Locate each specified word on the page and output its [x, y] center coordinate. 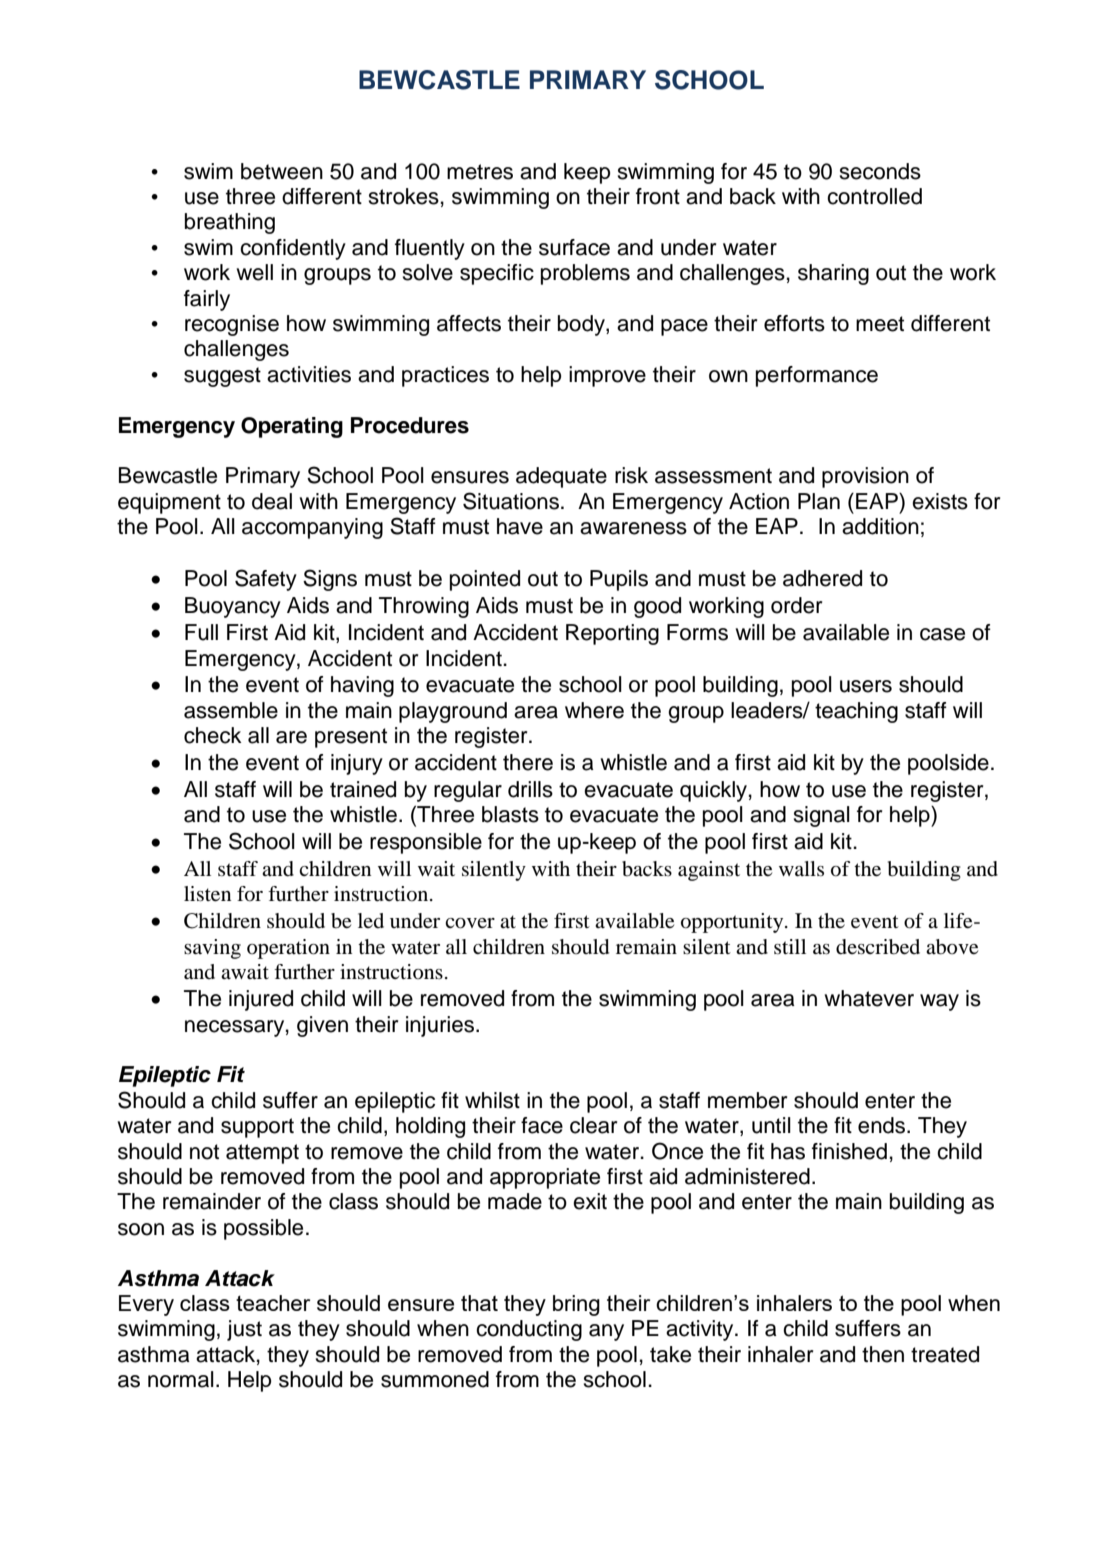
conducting [529, 1330]
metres [480, 172]
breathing [230, 223]
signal [822, 816]
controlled [874, 196]
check [213, 735]
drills [530, 789]
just [244, 1330]
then [883, 1354]
